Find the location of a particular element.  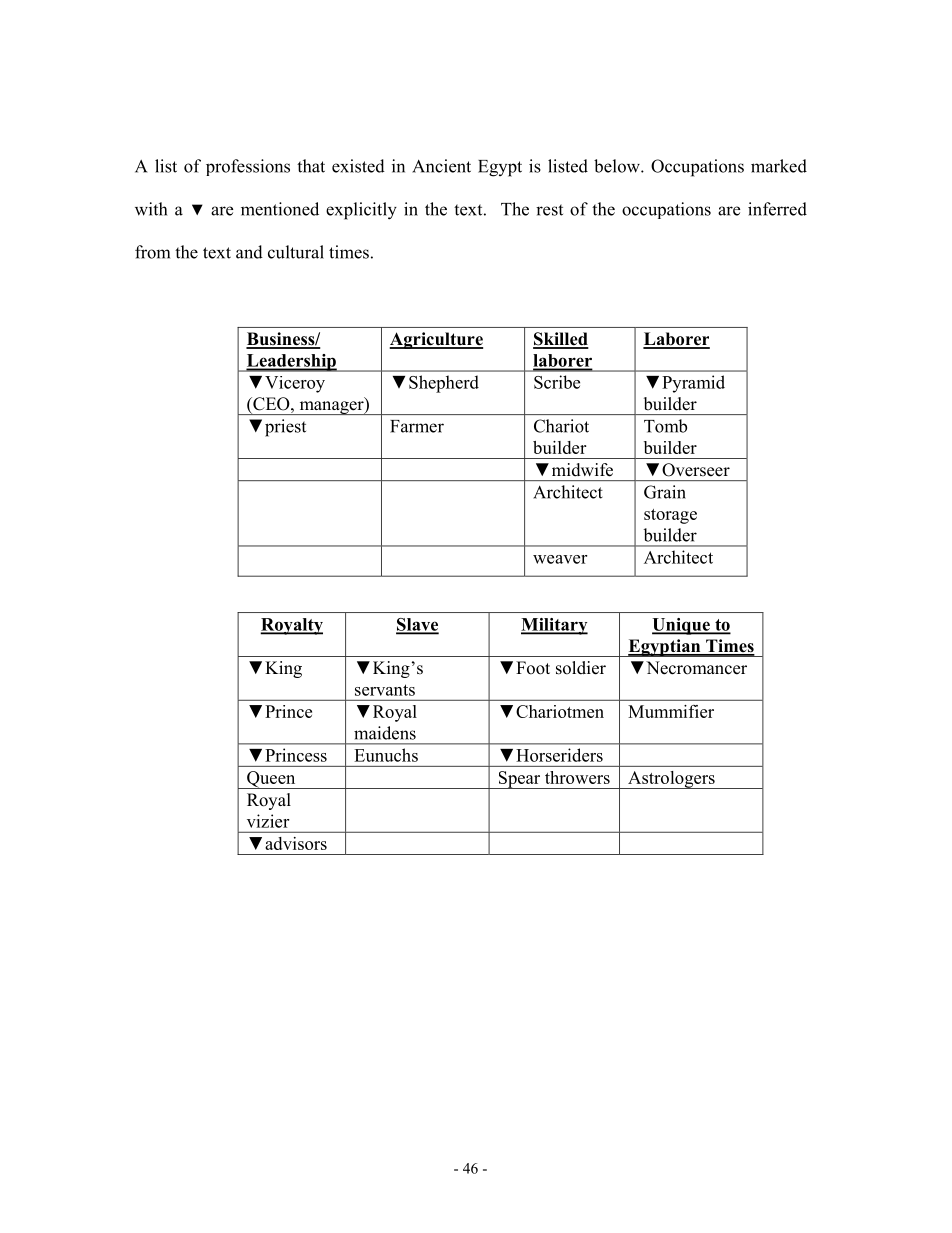

midwife is located at coordinates (582, 470).
